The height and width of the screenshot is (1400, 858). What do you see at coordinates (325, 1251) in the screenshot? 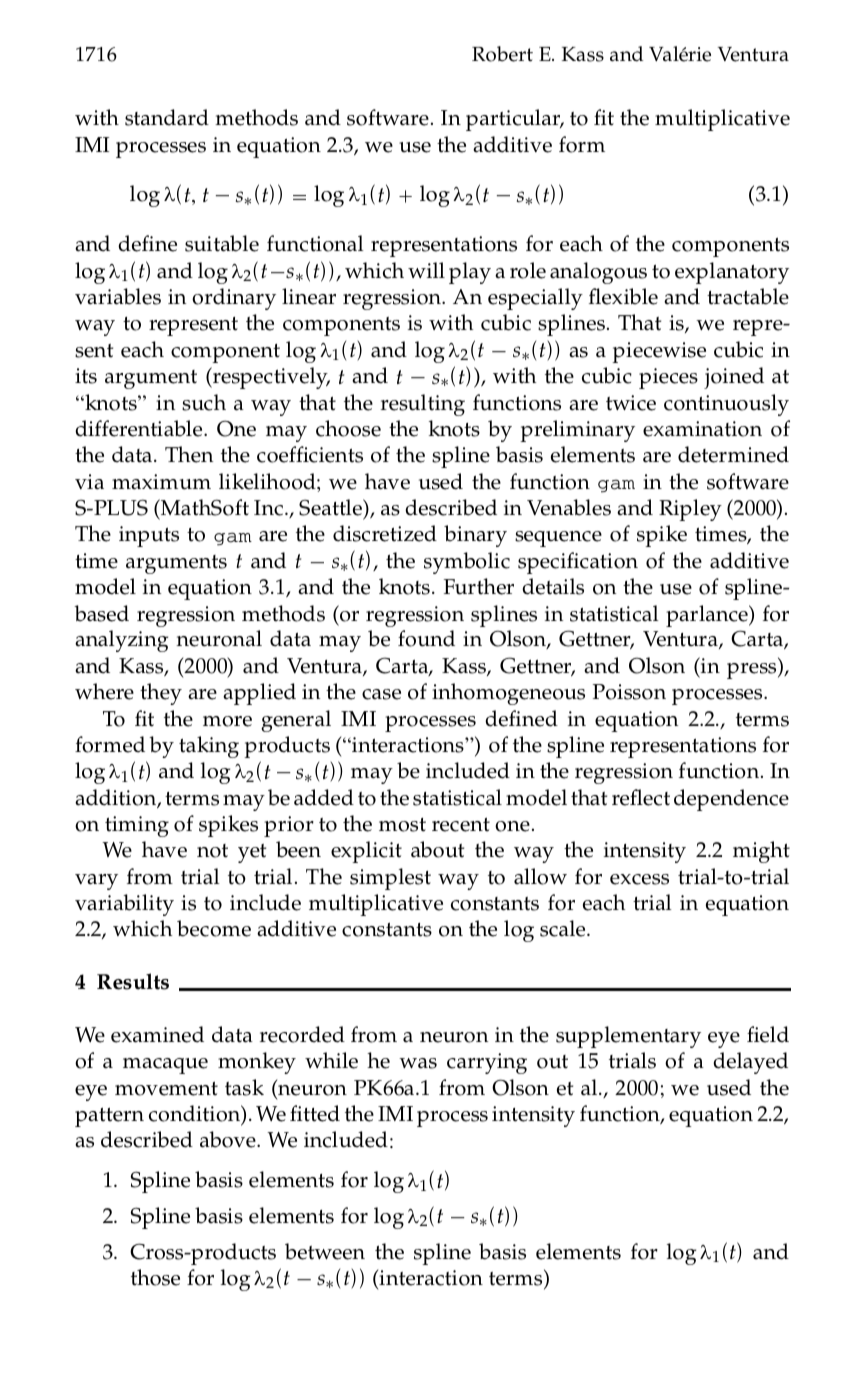
I see `between` at bounding box center [325, 1251].
